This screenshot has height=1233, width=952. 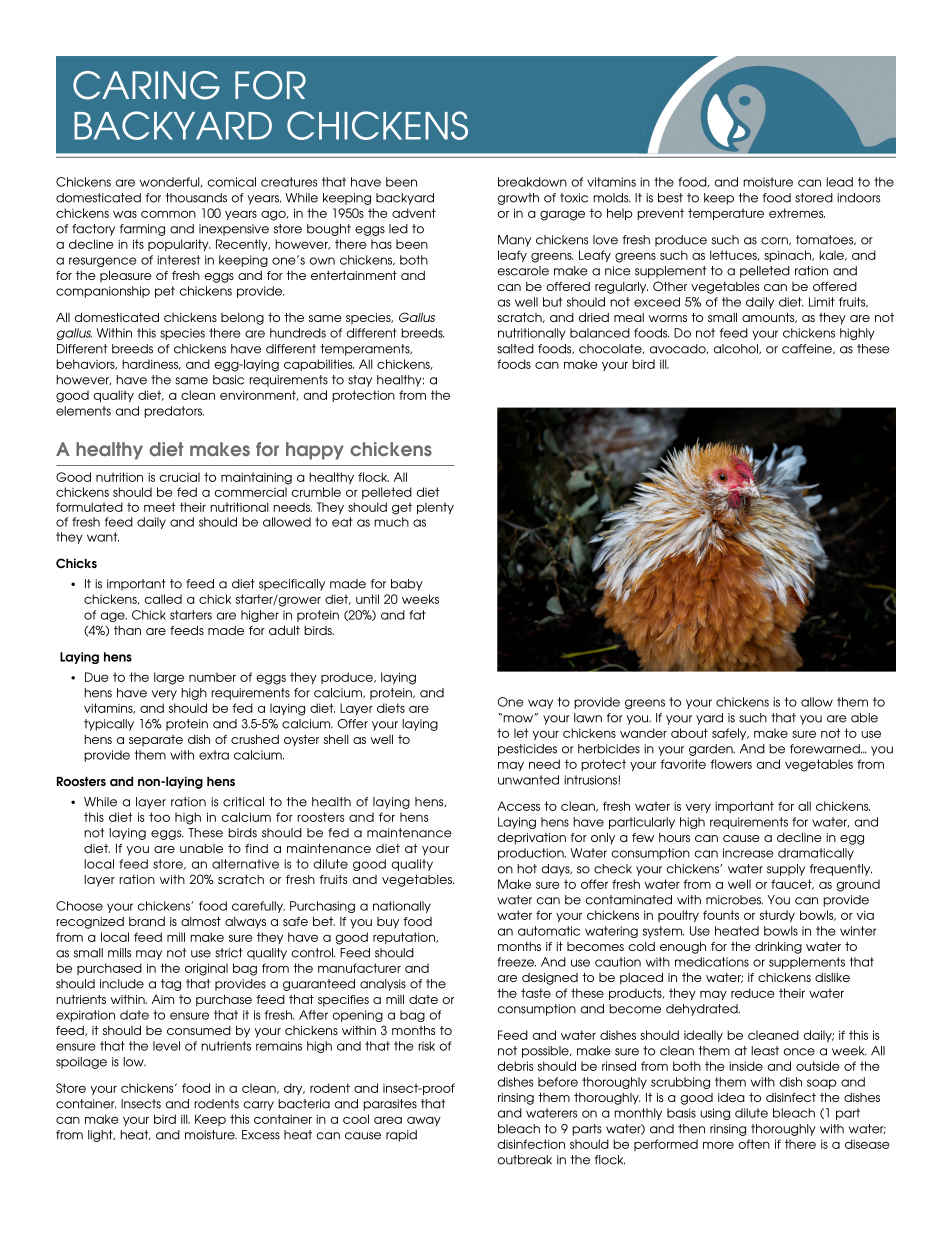 I want to click on often, so click(x=754, y=1144).
